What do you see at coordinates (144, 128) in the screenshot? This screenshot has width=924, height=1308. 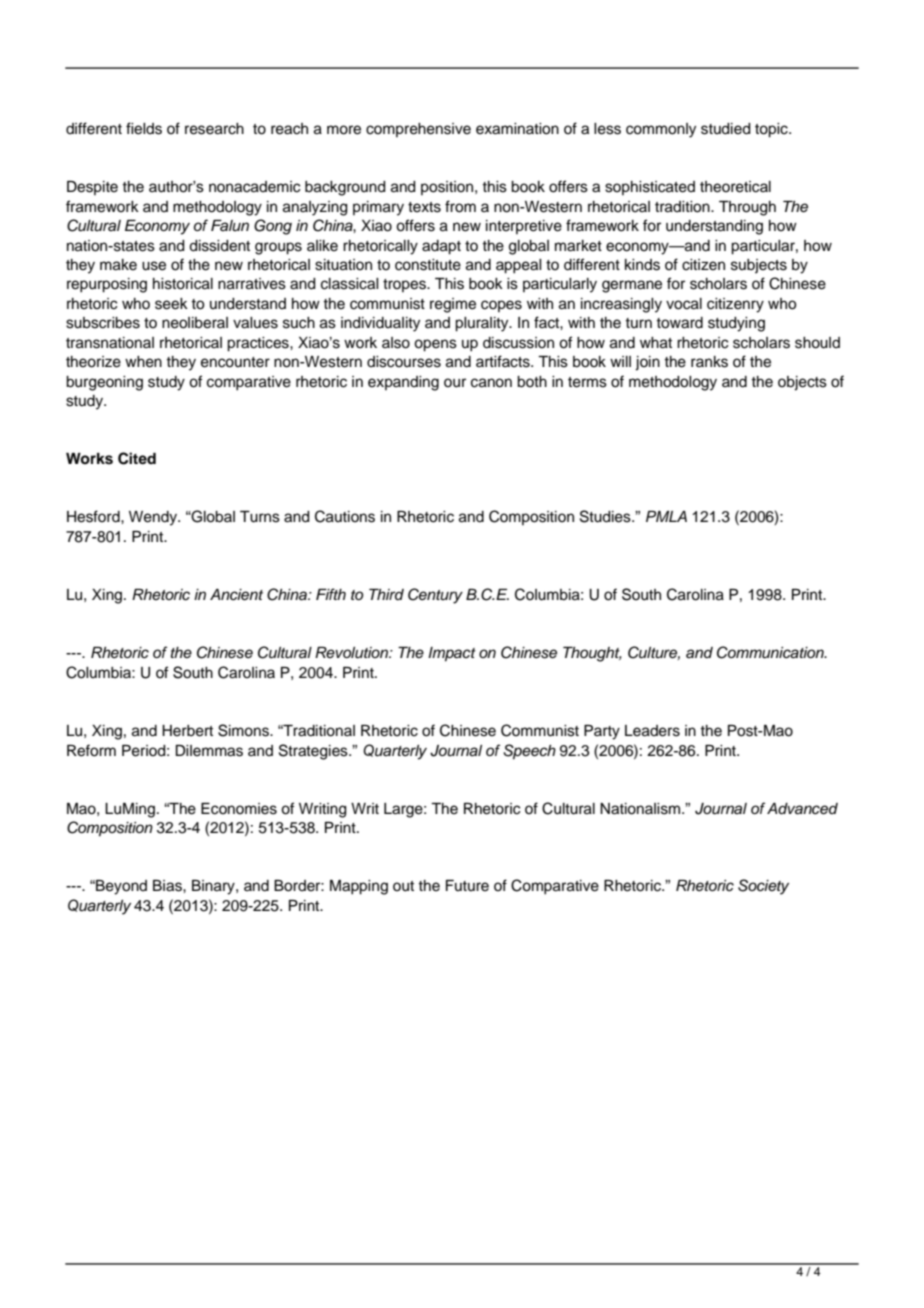 I see `fields` at bounding box center [144, 128].
